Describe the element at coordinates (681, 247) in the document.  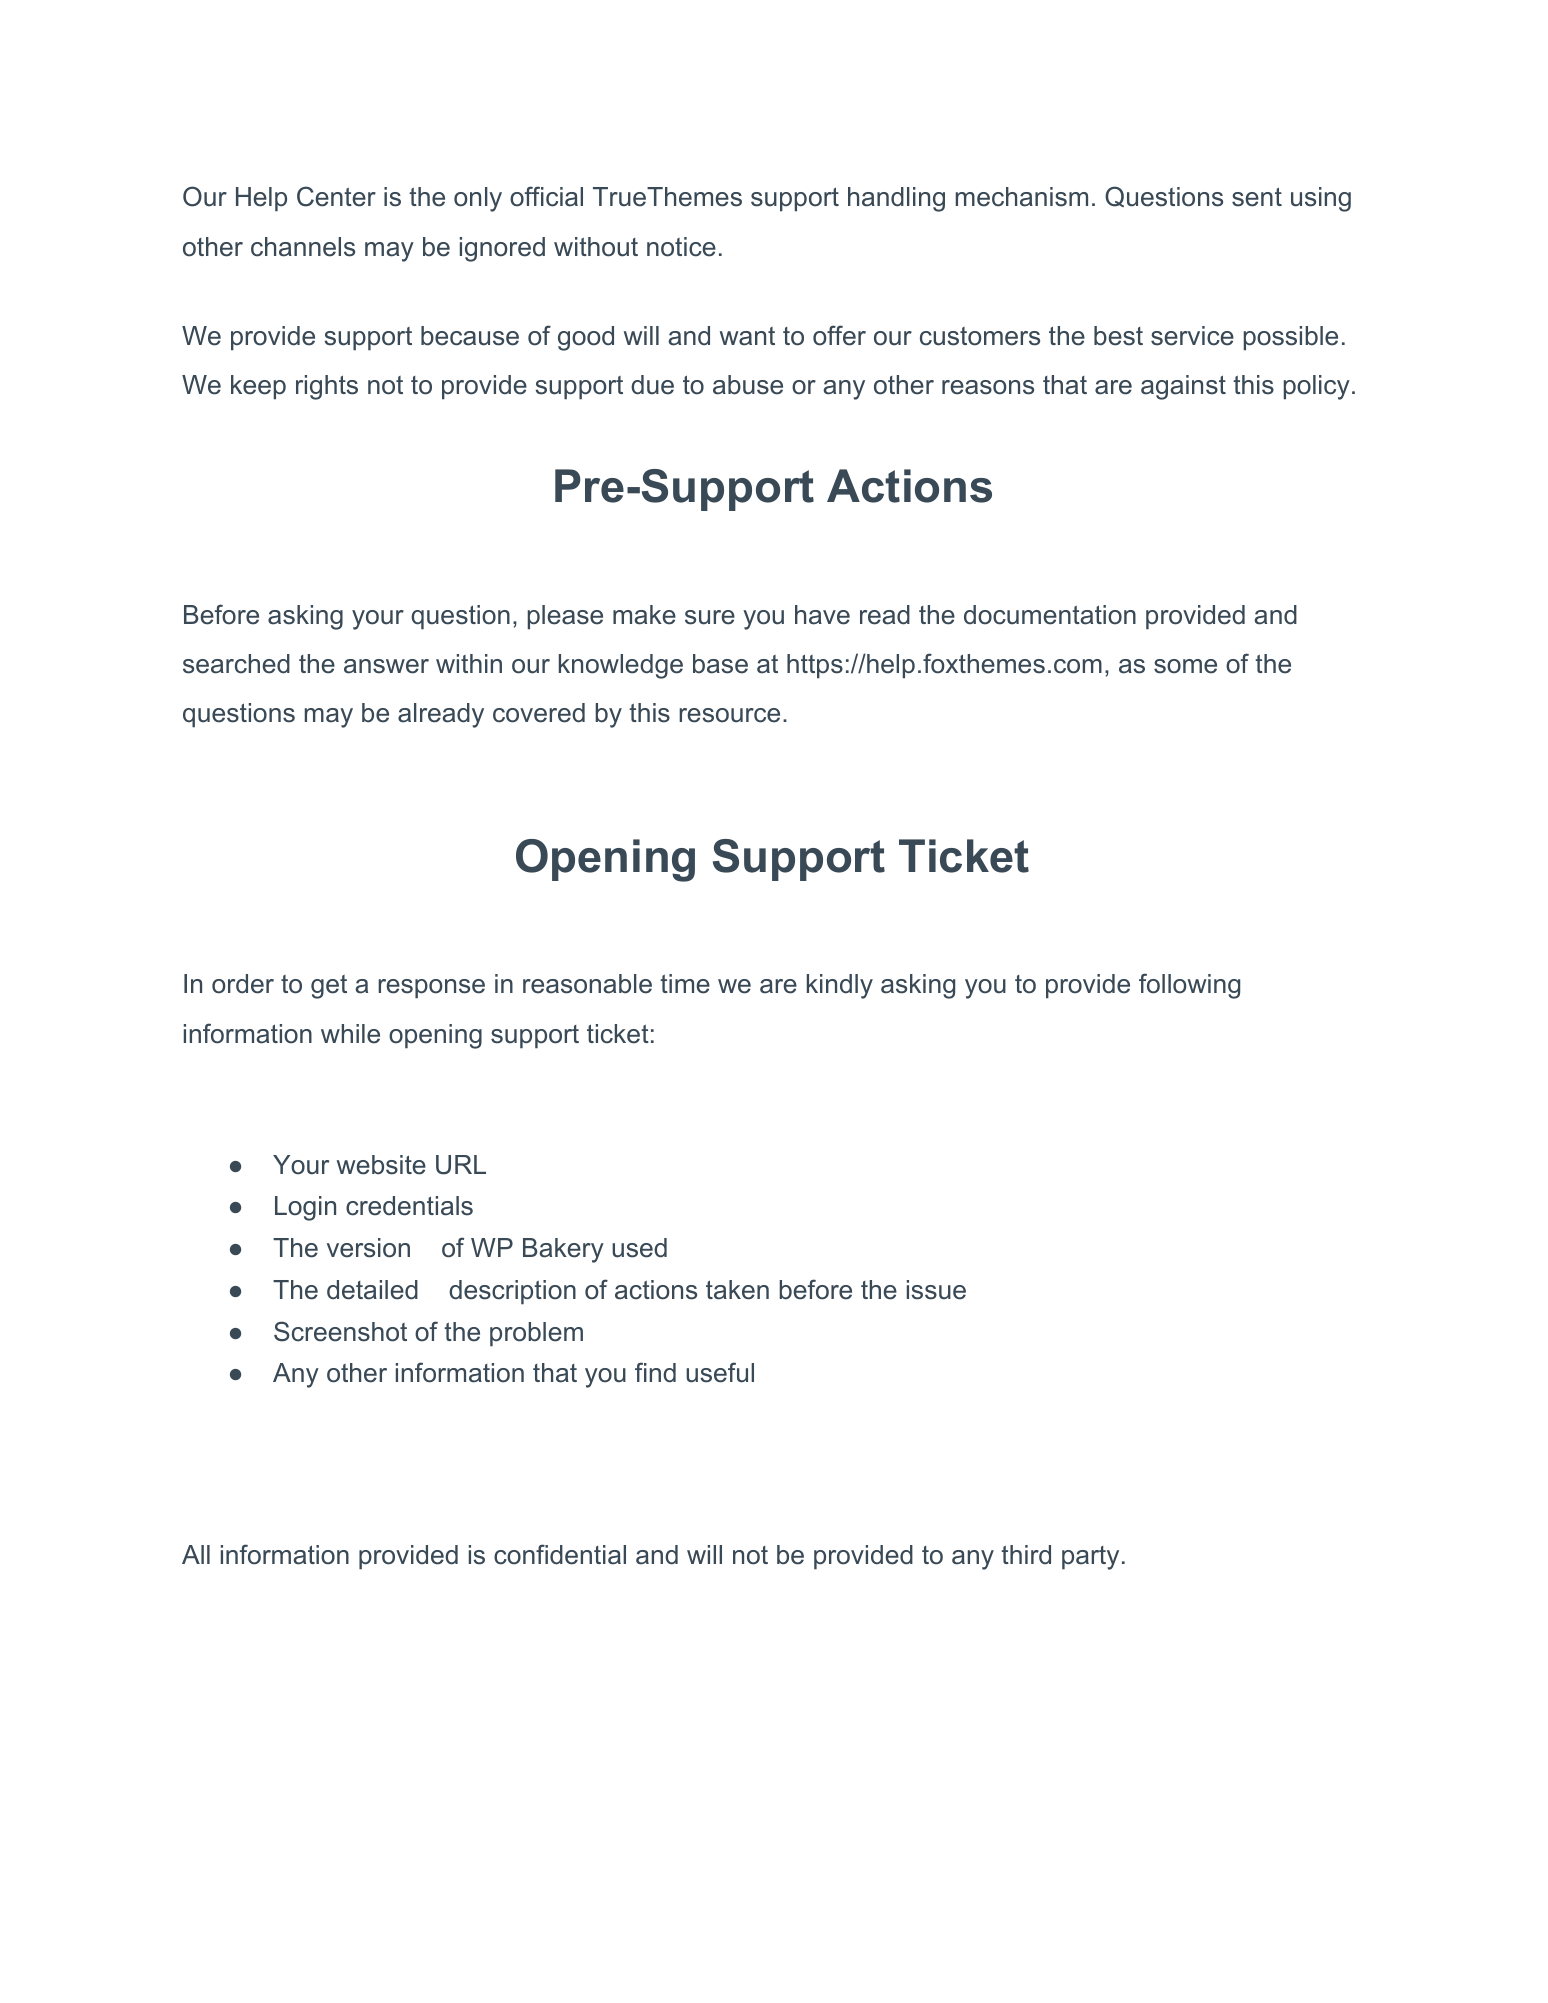
I see `notice` at that location.
